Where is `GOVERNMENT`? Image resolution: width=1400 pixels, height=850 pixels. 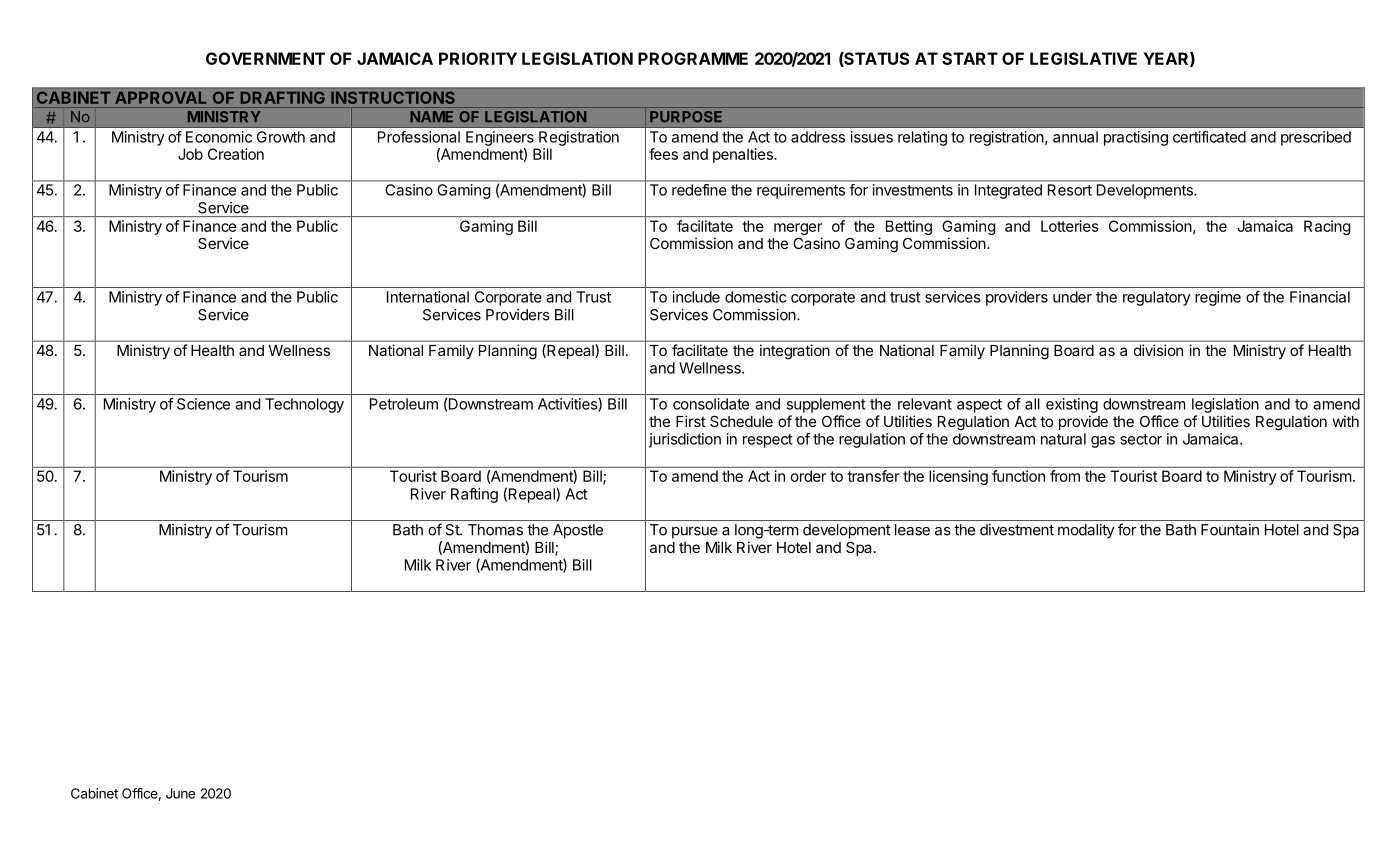
GOVERNMENT is located at coordinates (265, 58).
